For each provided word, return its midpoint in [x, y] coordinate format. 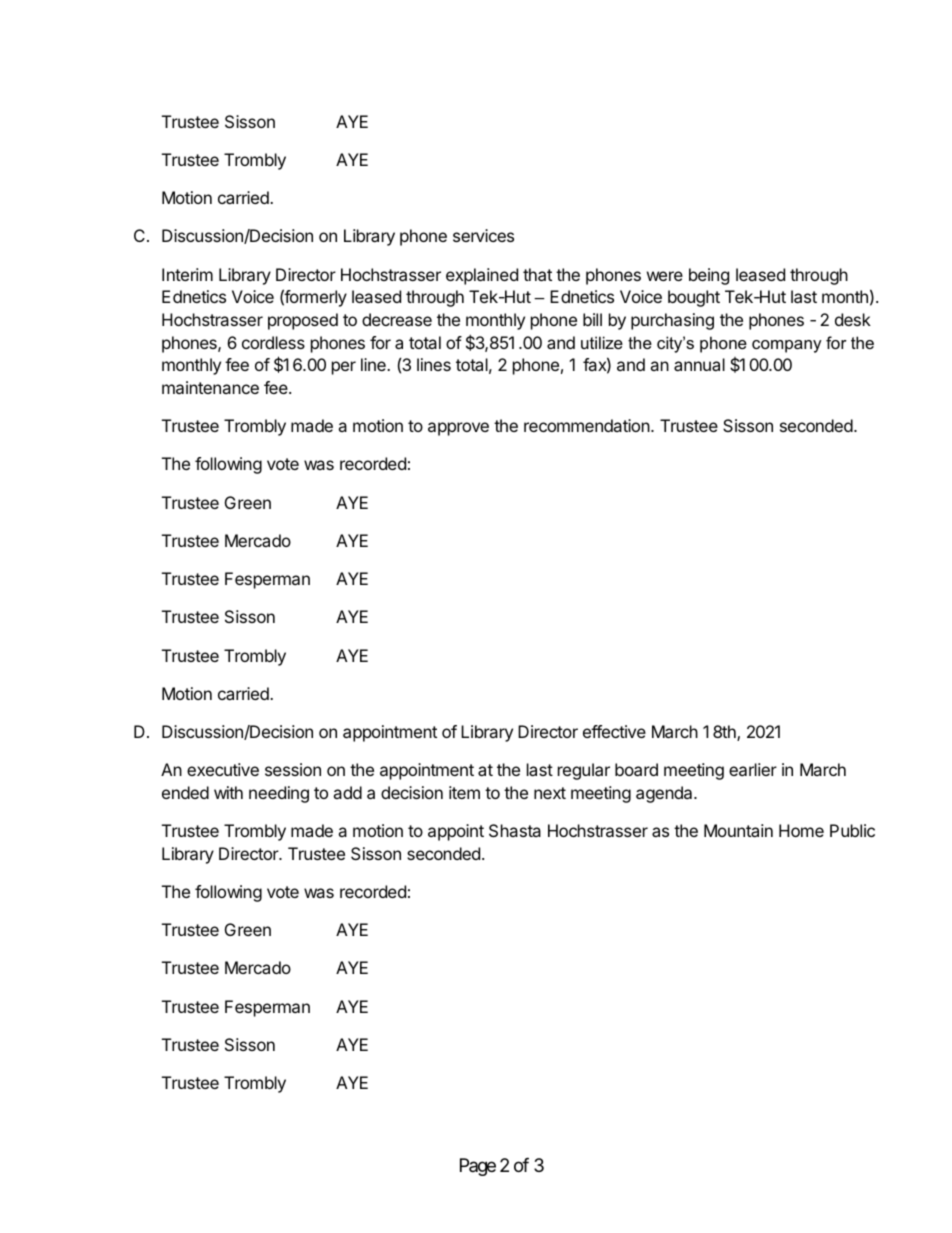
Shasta [515, 830]
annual [699, 364]
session [293, 769]
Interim [187, 274]
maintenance [210, 387]
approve [458, 429]
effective [614, 731]
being [709, 276]
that [537, 274]
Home [801, 830]
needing [279, 794]
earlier [753, 769]
